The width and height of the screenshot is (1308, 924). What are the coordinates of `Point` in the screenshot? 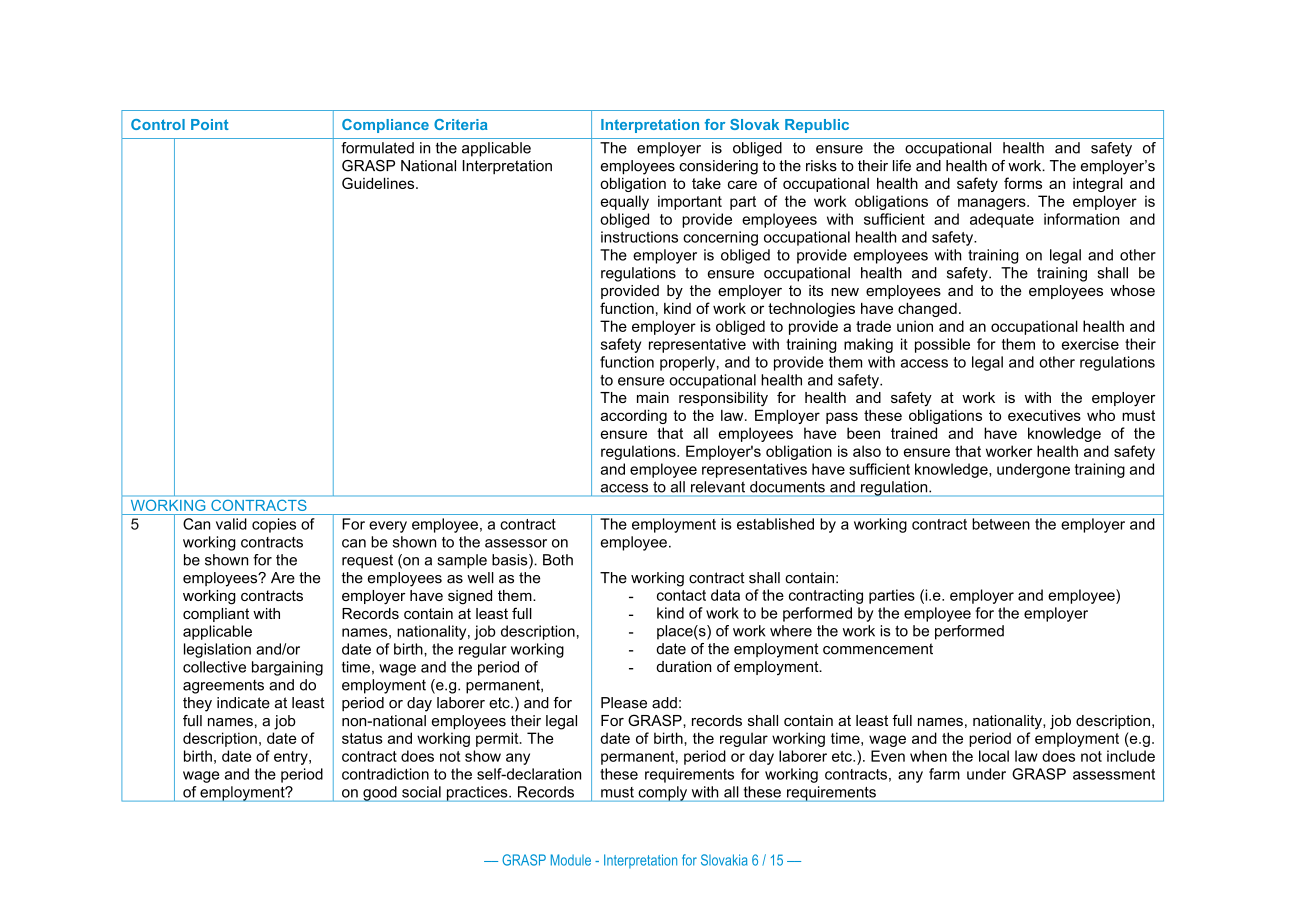 It's located at (210, 124).
